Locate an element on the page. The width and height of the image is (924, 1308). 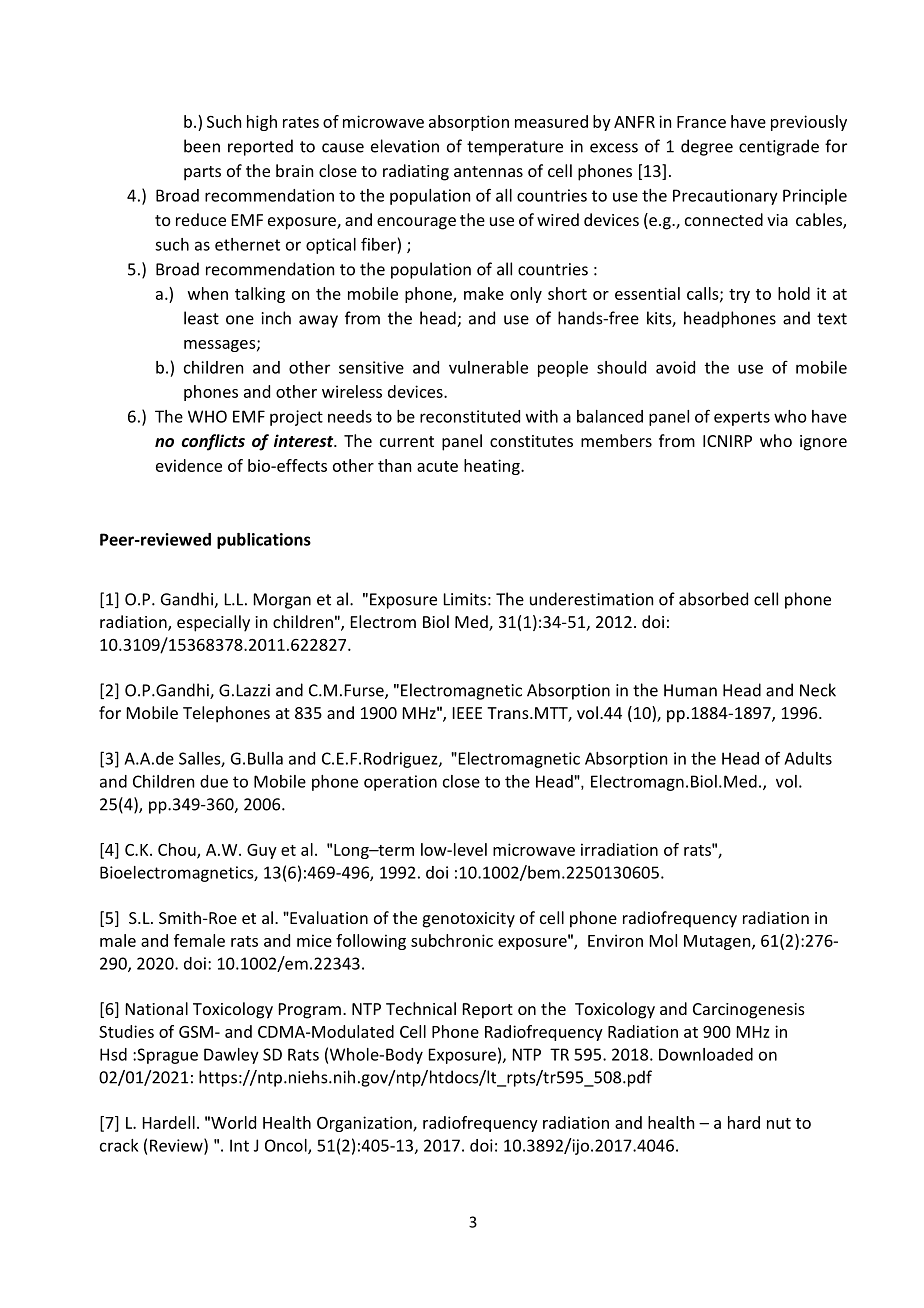
especially is located at coordinates (213, 623).
